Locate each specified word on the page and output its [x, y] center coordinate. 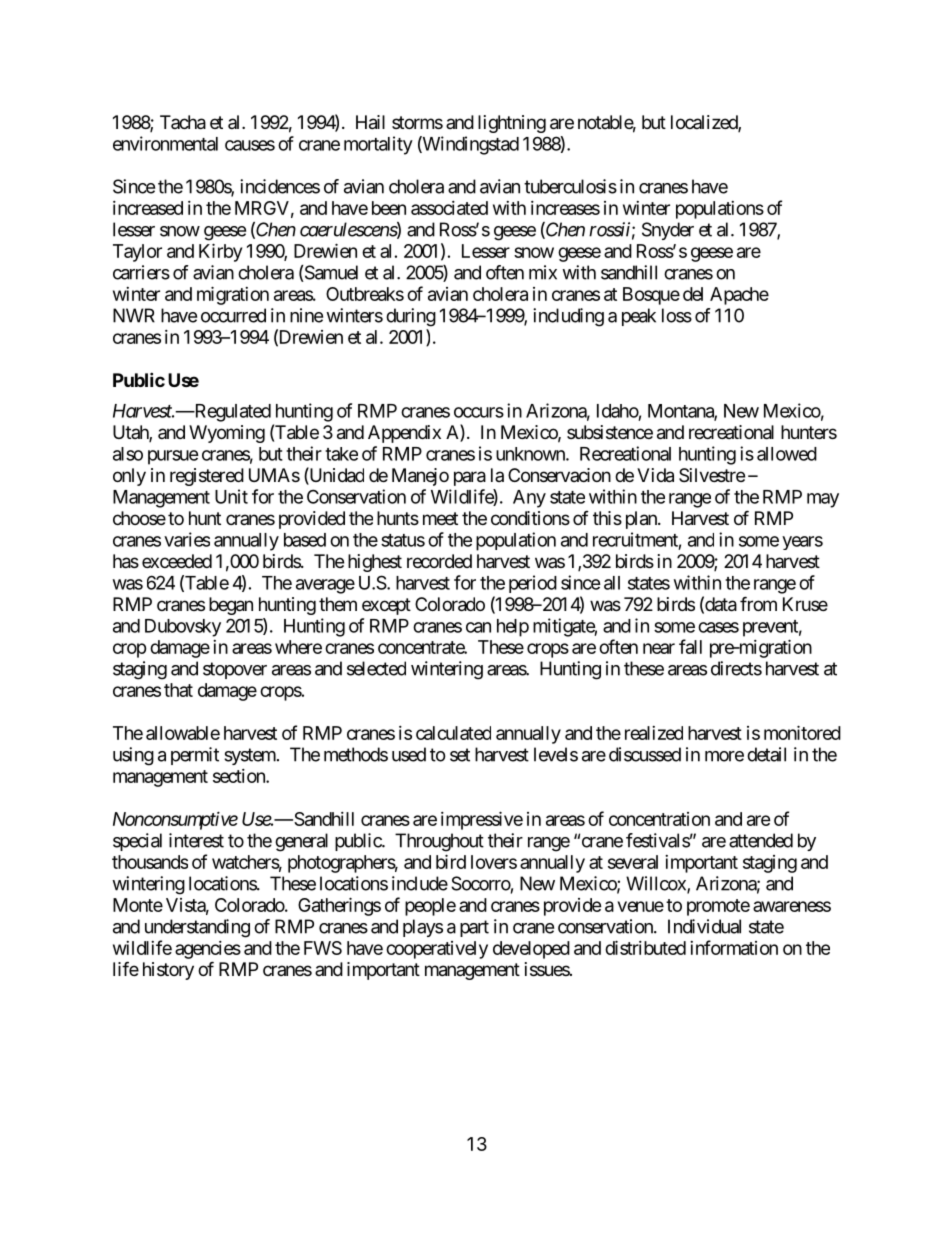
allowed [787, 454]
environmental [165, 143]
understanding [197, 928]
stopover [235, 670]
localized [705, 123]
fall [690, 646]
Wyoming [227, 434]
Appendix [404, 434]
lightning [512, 124]
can [478, 627]
